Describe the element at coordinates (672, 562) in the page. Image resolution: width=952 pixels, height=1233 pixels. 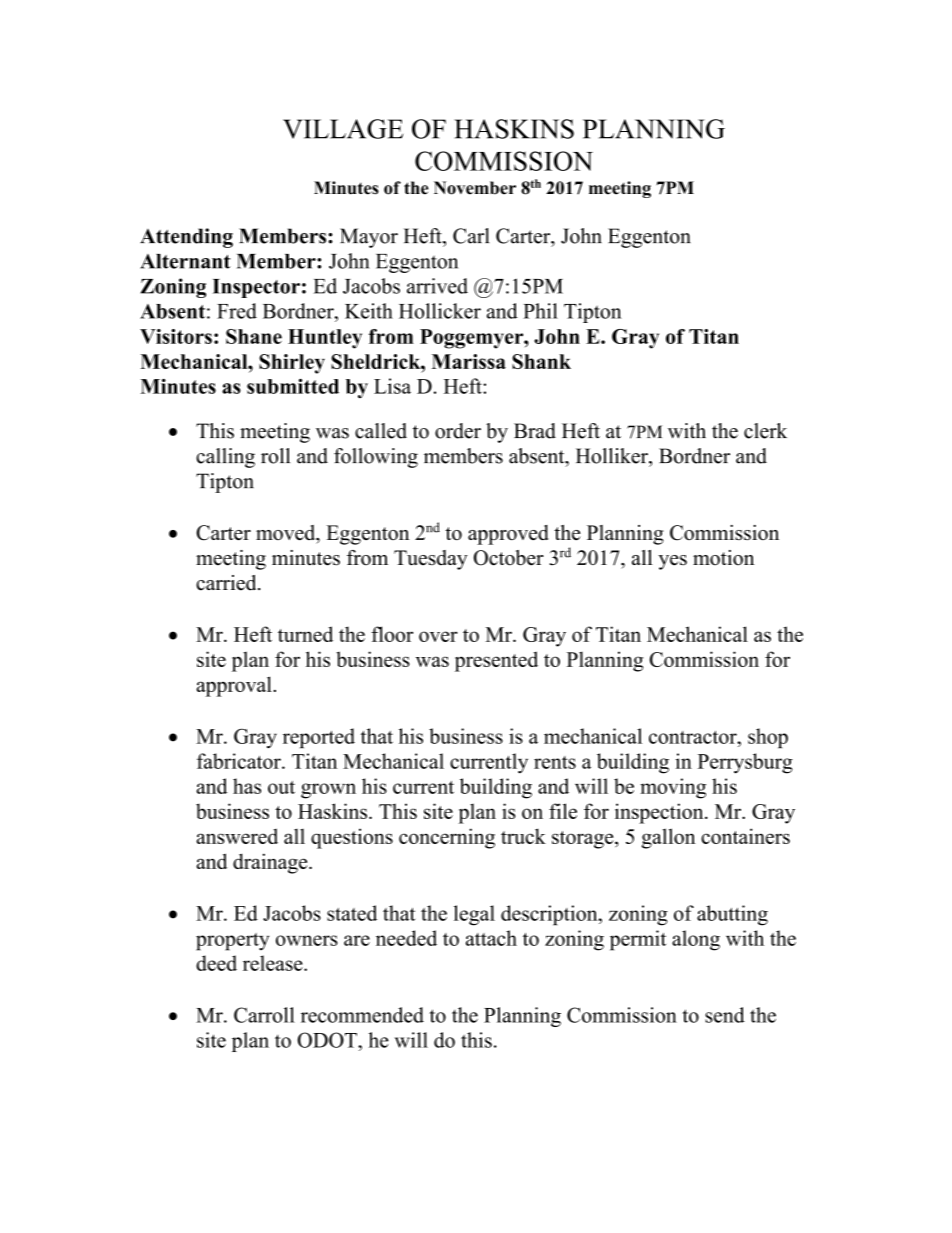
I see `yes` at that location.
